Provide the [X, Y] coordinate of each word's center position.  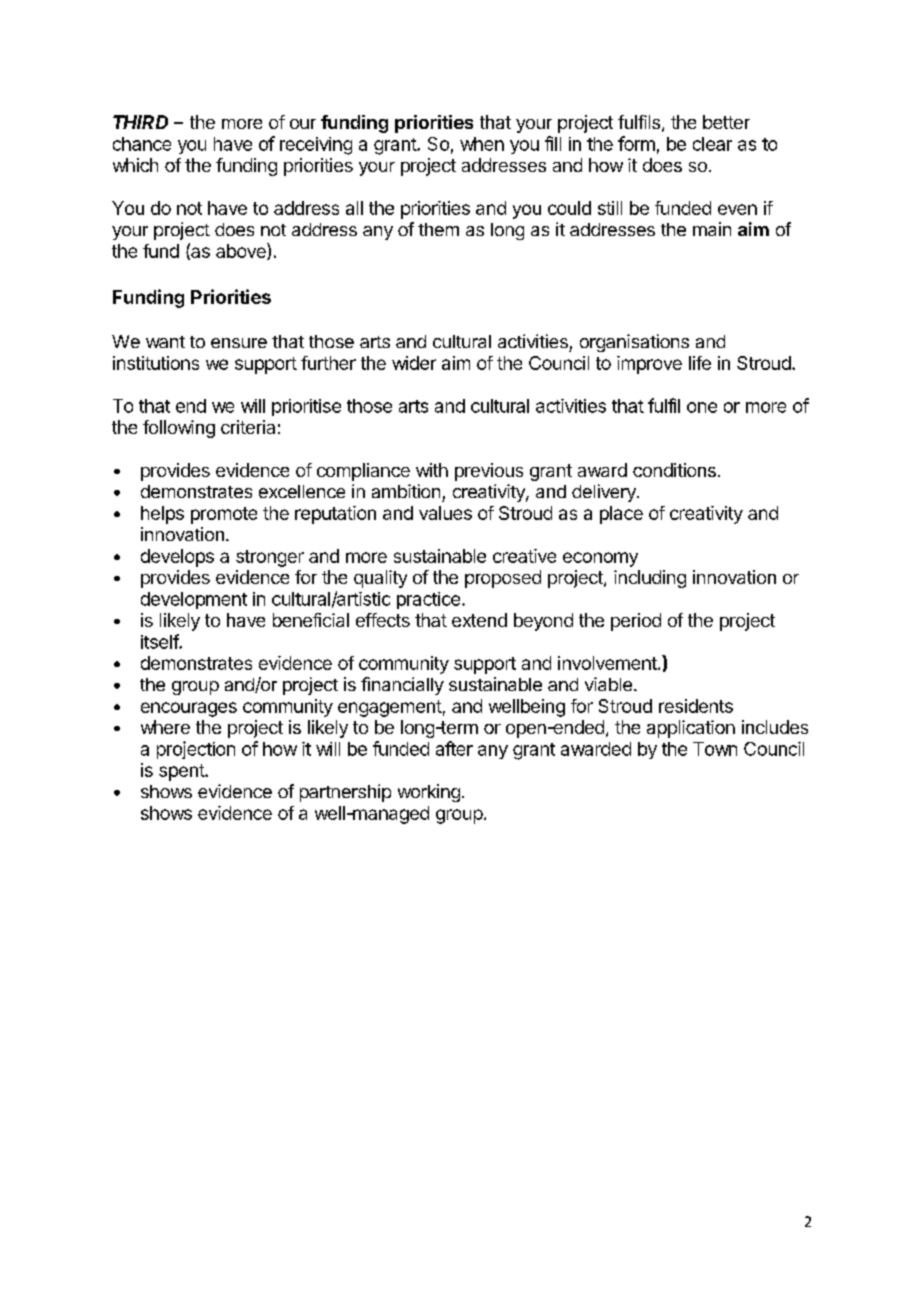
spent [182, 772]
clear [712, 144]
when [482, 144]
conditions [674, 470]
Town [715, 749]
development [194, 600]
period [636, 622]
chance [142, 144]
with [432, 470]
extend [479, 620]
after [454, 748]
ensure [239, 343]
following [179, 429]
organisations [634, 343]
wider [414, 363]
